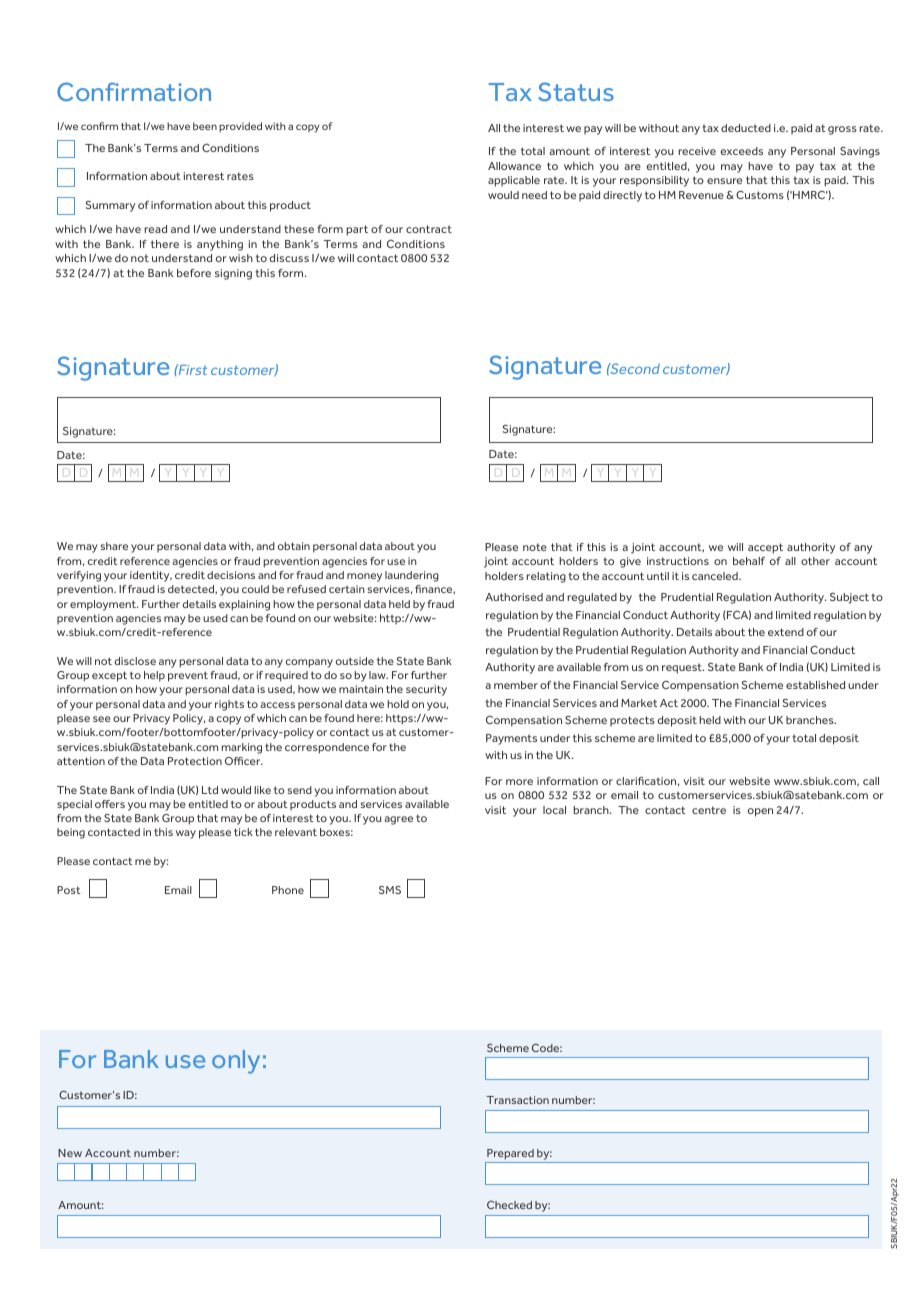  Describe the element at coordinates (746, 128) in the screenshot. I see `deducted` at that location.
